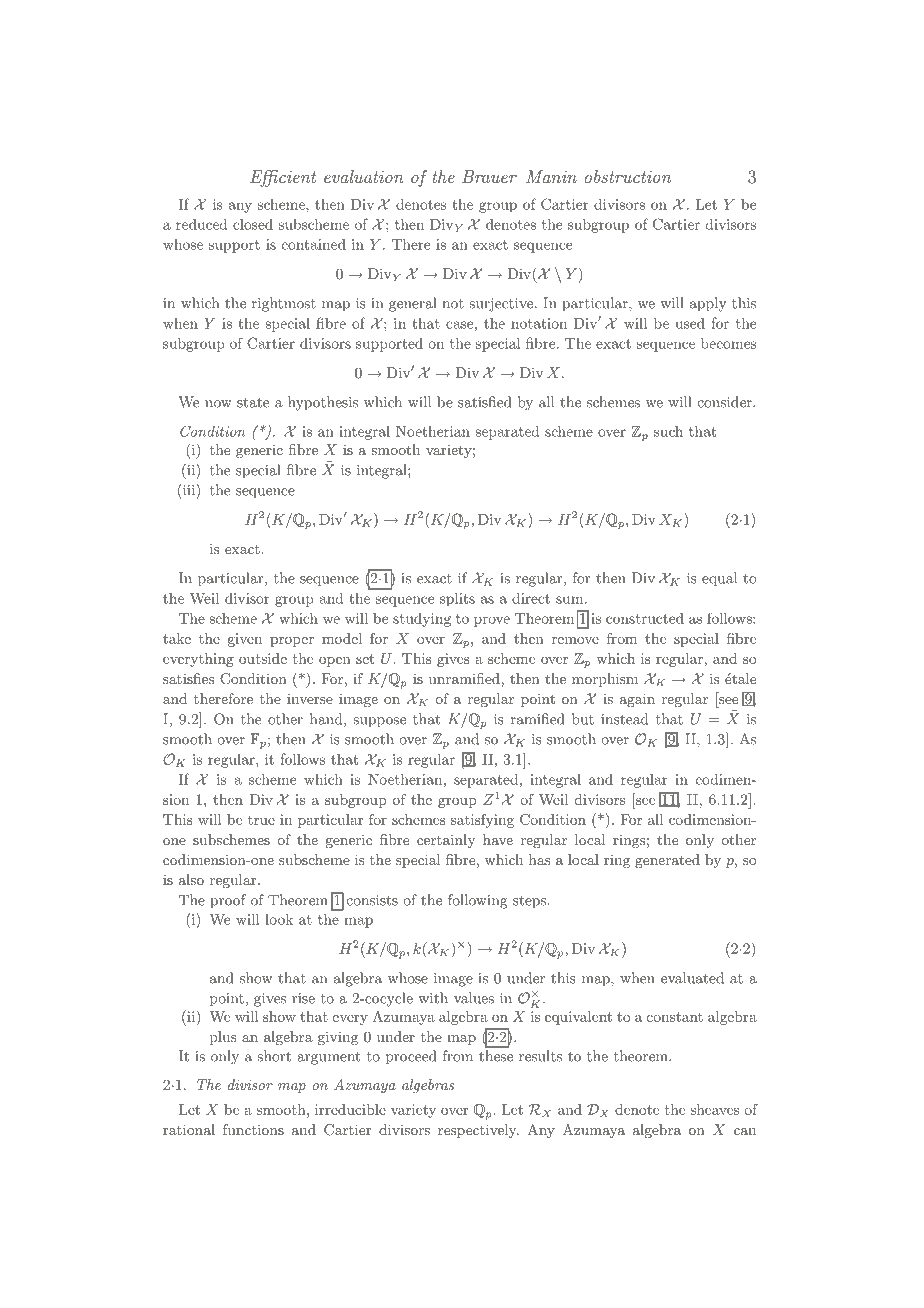 The width and height of the document is (924, 1308). What do you see at coordinates (714, 1109) in the document?
I see `sheaves` at bounding box center [714, 1109].
